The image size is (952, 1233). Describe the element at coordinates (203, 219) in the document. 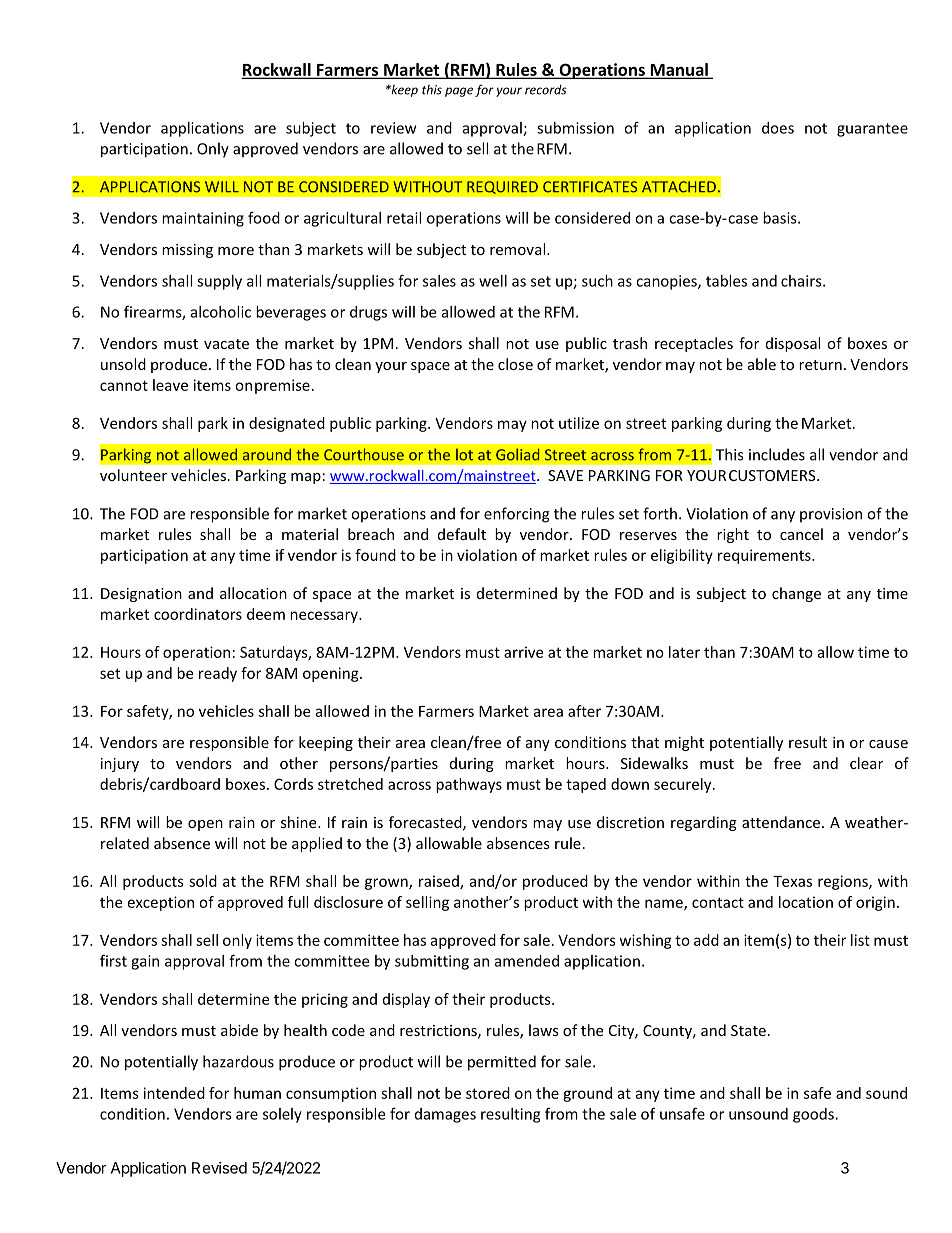

I see `maintaining` at that location.
